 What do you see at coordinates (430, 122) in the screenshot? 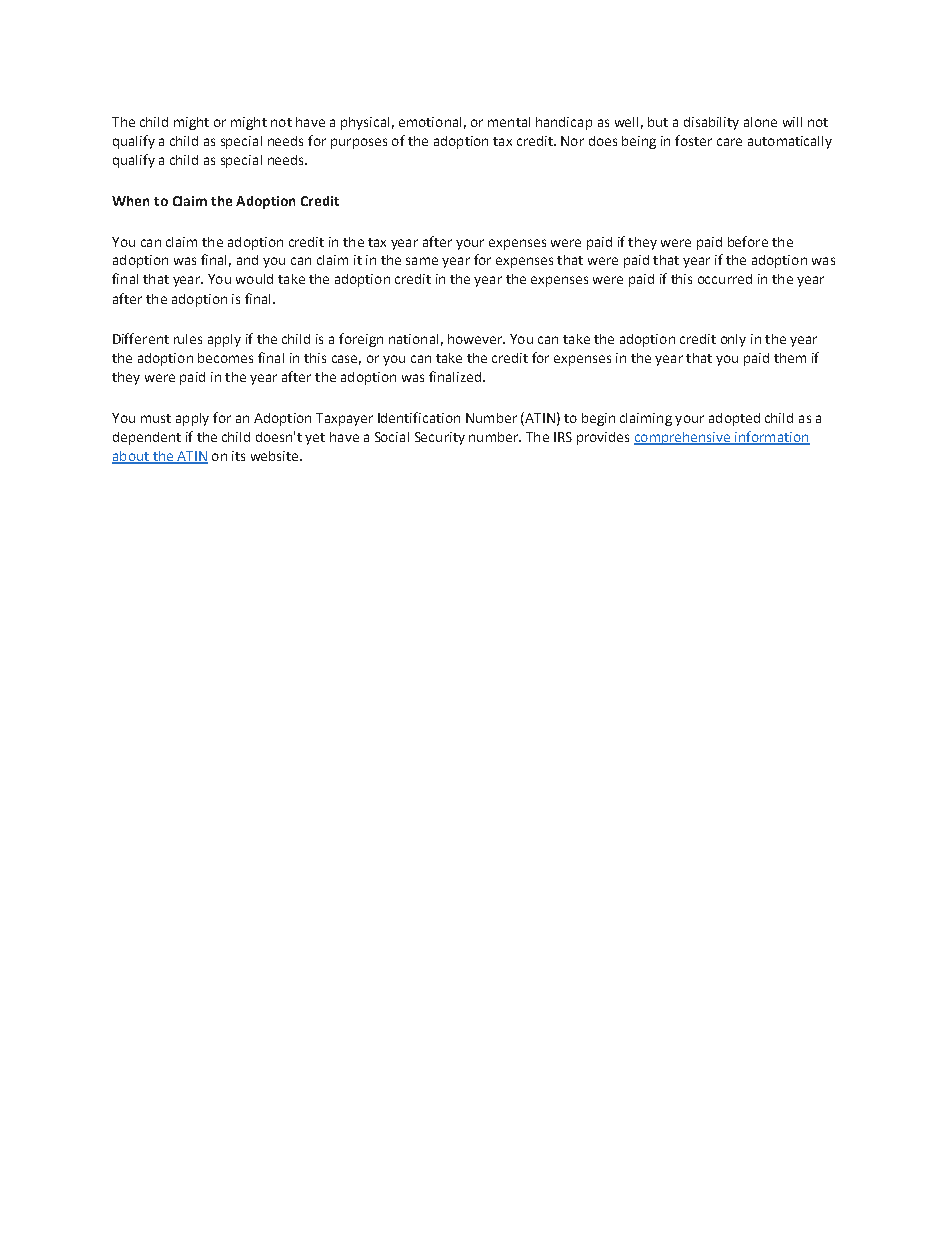
I see `emotional` at bounding box center [430, 122].
